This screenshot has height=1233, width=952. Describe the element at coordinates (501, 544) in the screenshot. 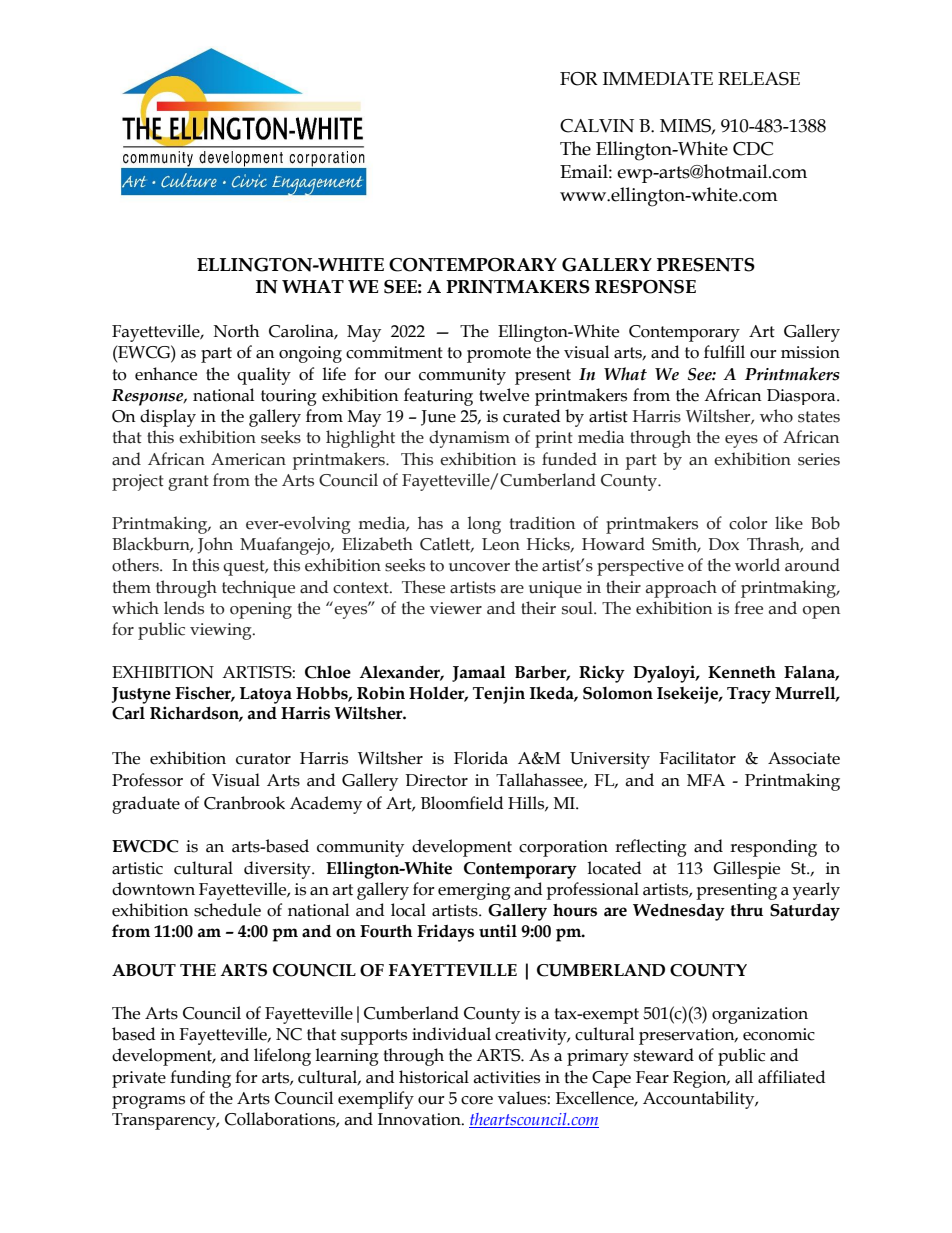

I see `Leon` at that location.
